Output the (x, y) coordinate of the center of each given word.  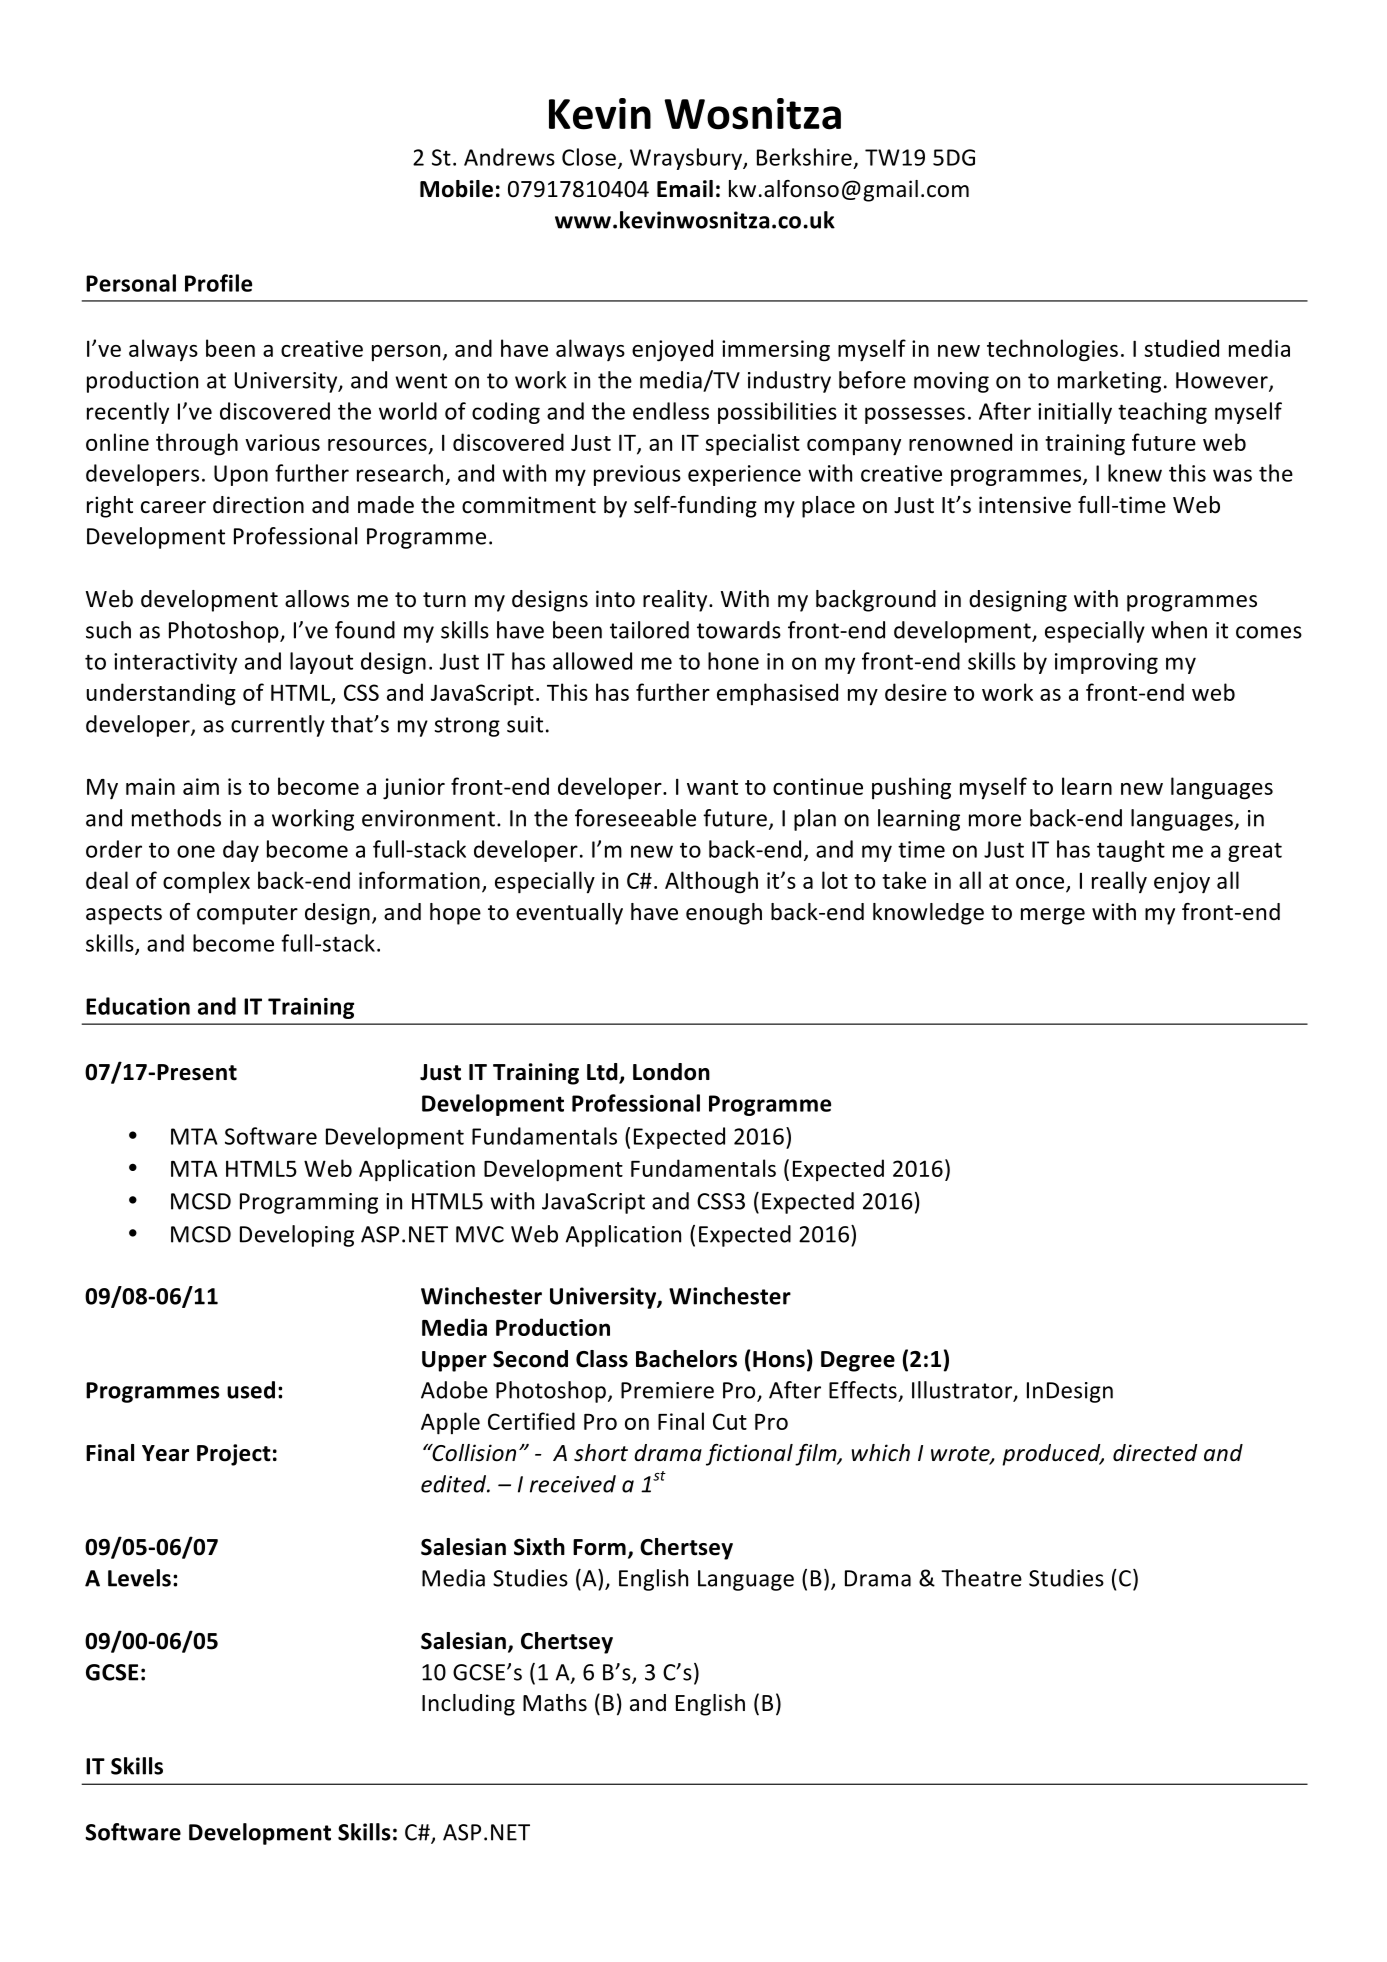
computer (247, 915)
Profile (218, 283)
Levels (139, 1578)
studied (1181, 348)
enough (724, 914)
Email (685, 189)
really (1119, 882)
